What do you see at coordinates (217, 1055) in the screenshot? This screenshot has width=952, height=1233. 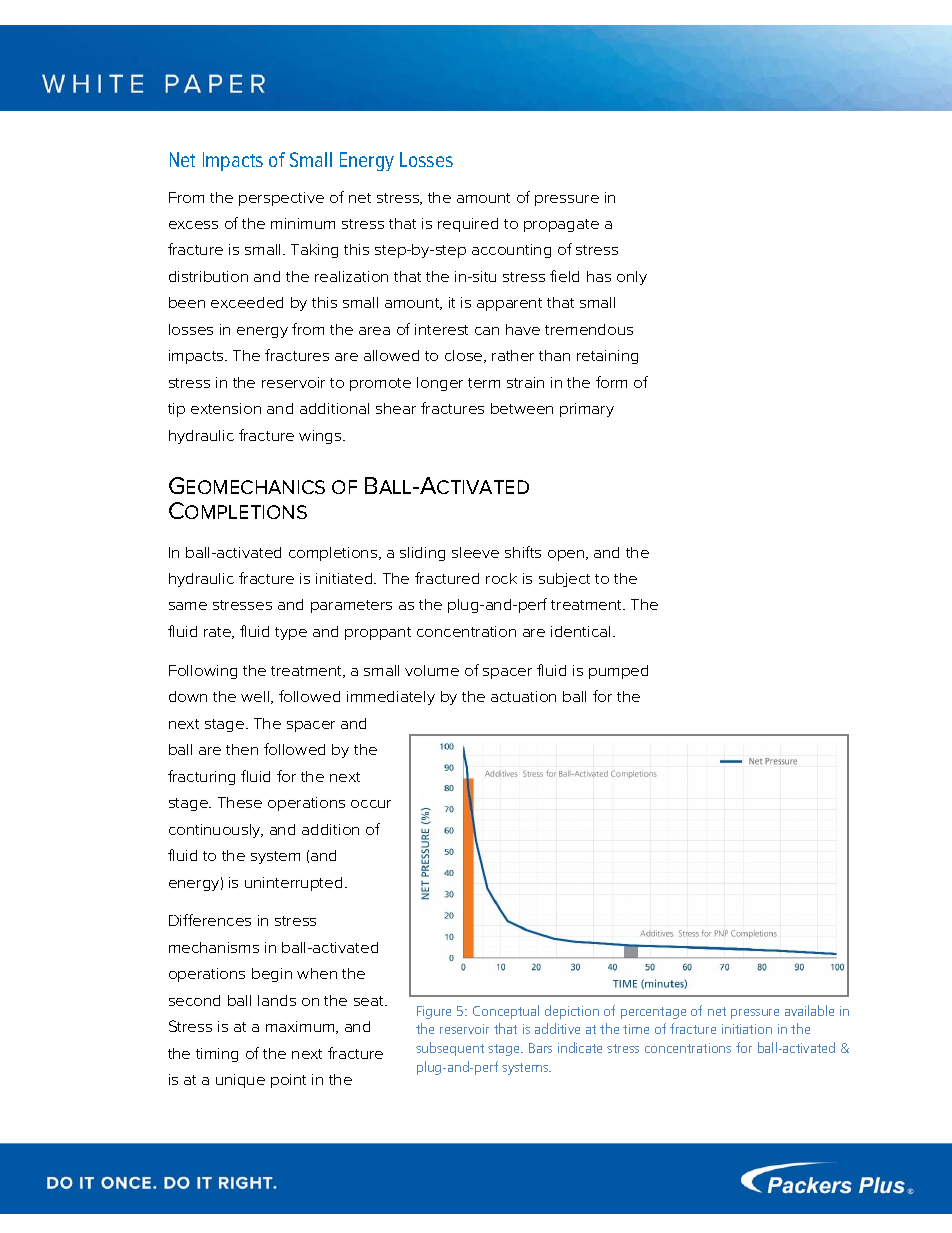 I see `timing` at bounding box center [217, 1055].
